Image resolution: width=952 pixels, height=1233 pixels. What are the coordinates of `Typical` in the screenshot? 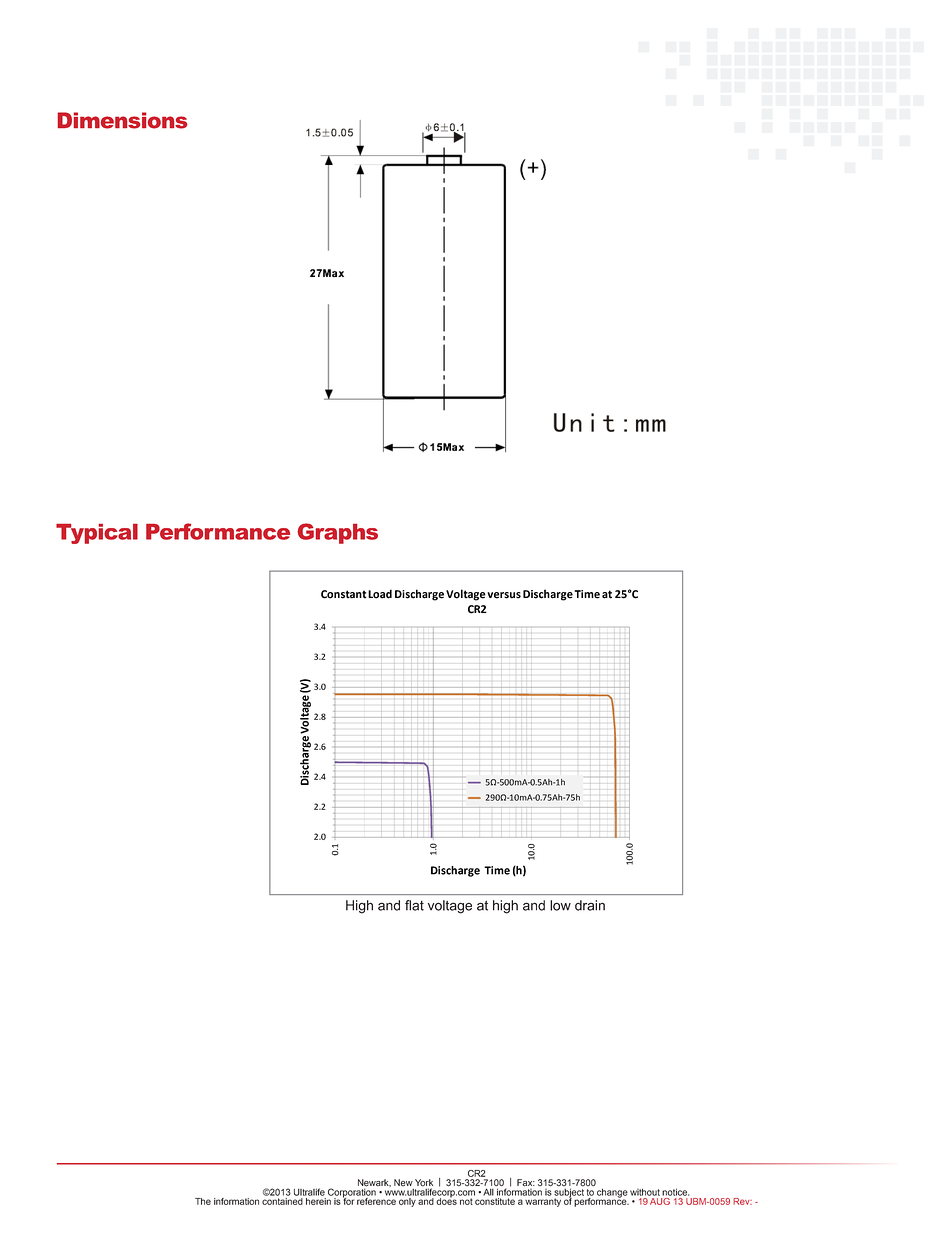 It's located at (97, 534).
